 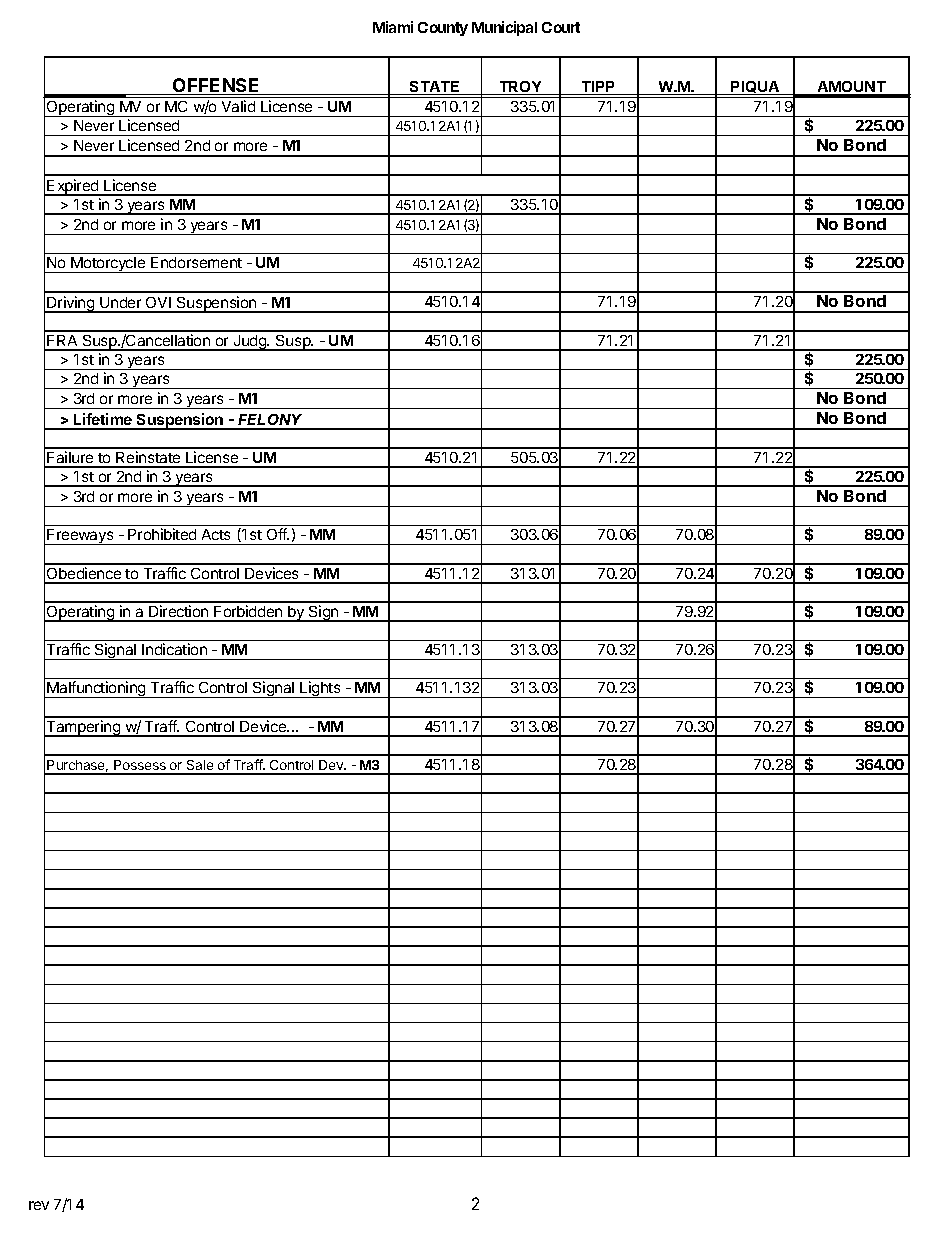 What do you see at coordinates (393, 27) in the document?
I see `Miami` at bounding box center [393, 27].
